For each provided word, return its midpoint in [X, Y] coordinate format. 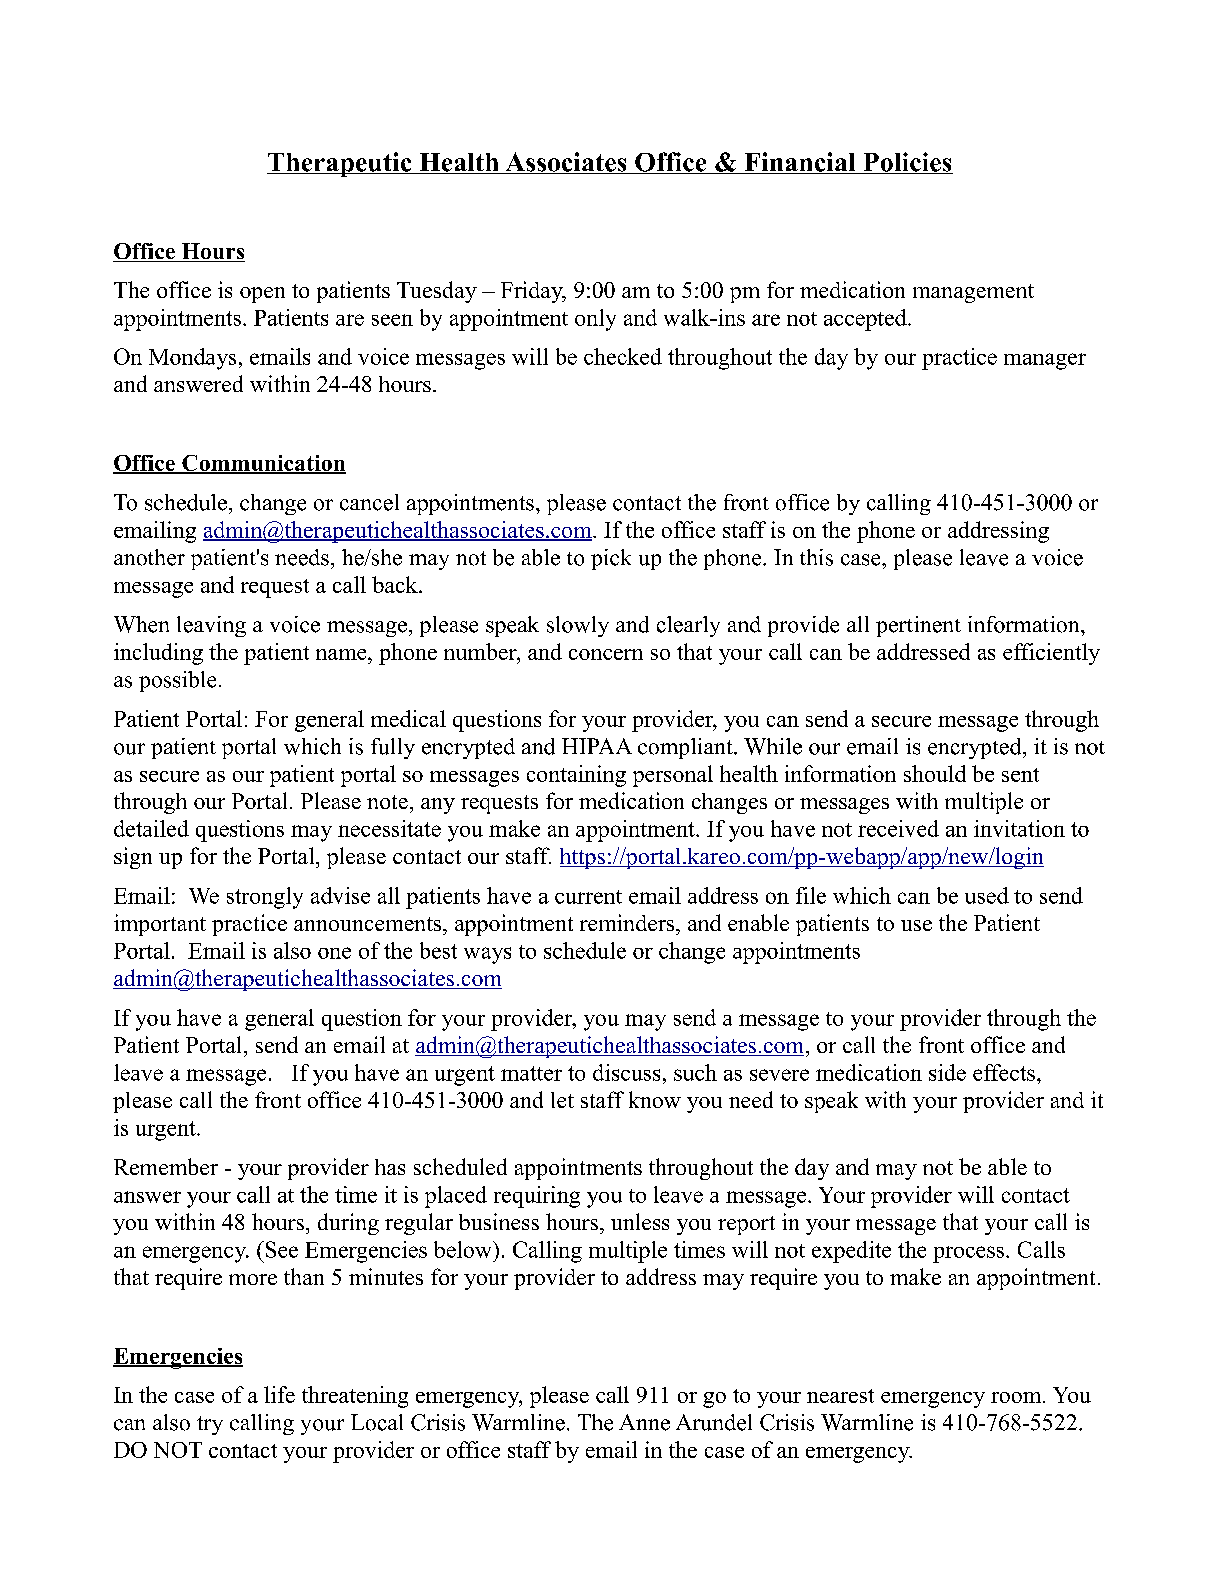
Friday [533, 292]
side [947, 1072]
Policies [907, 163]
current [588, 897]
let [562, 1100]
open [262, 295]
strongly [265, 898]
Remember [166, 1166]
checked [623, 356]
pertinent [918, 626]
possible [177, 681]
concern [606, 654]
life [279, 1394]
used [987, 895]
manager [1045, 361]
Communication [263, 464]
